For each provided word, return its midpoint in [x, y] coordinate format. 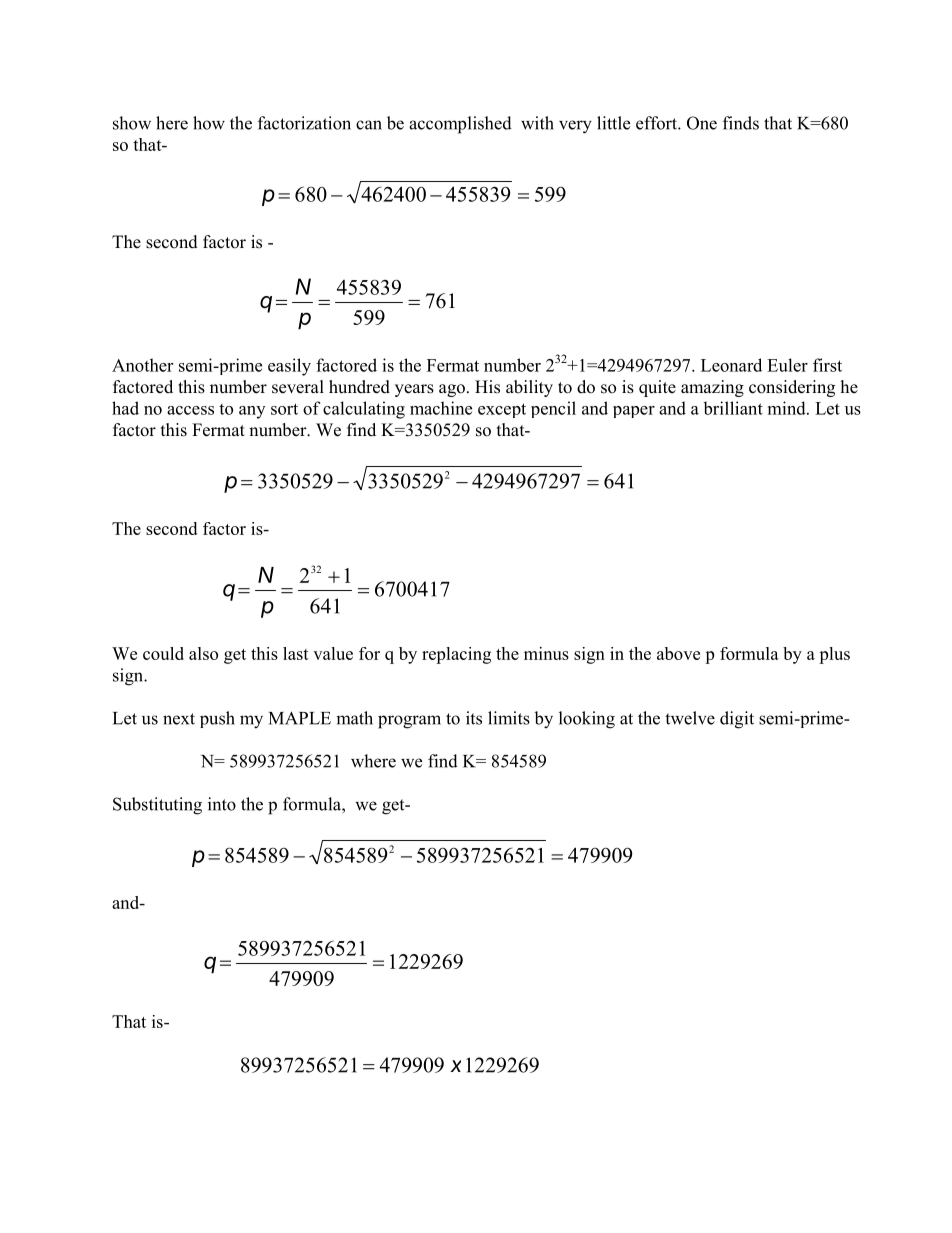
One [702, 123]
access [190, 410]
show [132, 123]
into [222, 804]
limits [509, 718]
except [502, 410]
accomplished [460, 125]
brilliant [733, 408]
